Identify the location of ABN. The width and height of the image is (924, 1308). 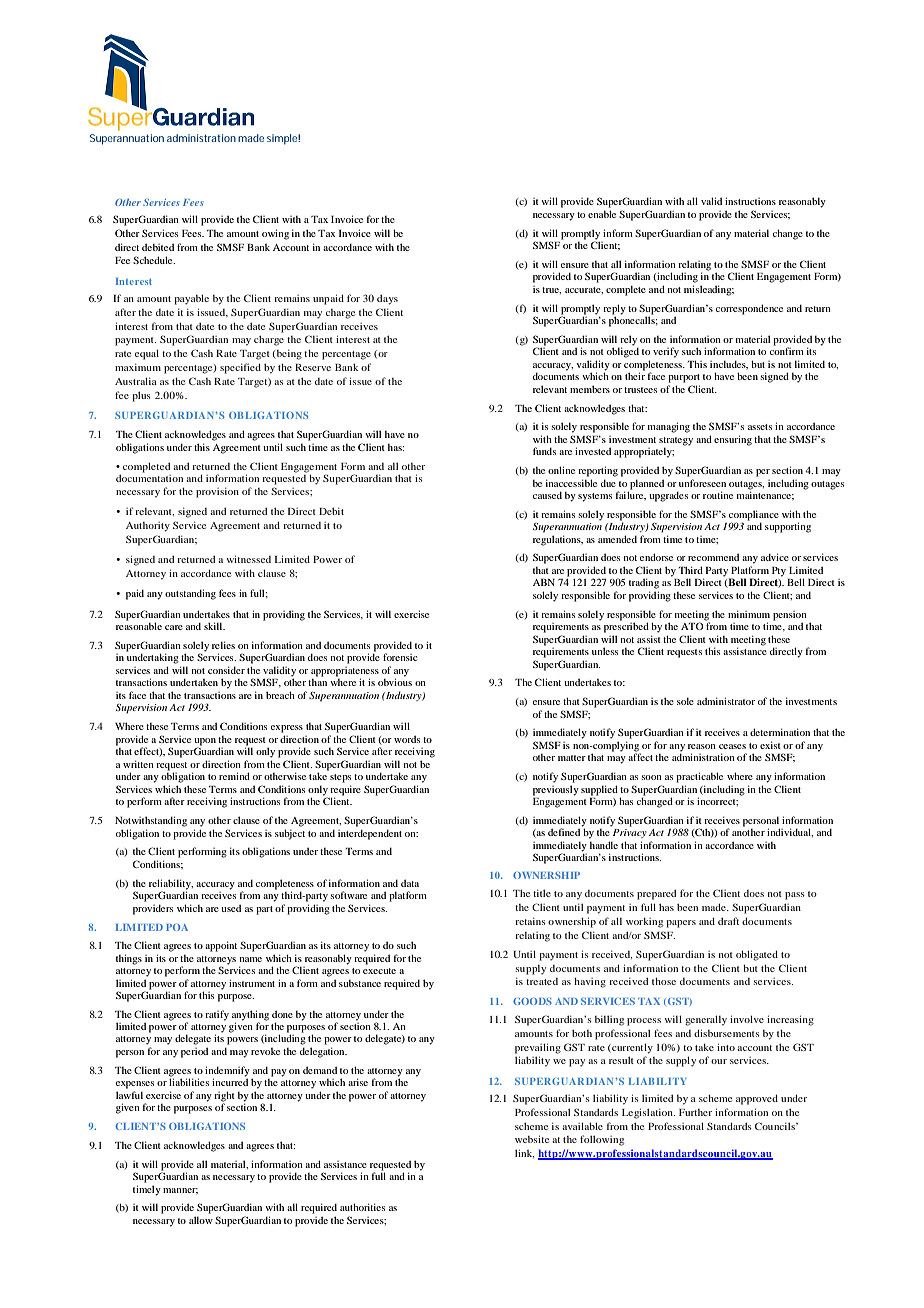
(544, 582).
